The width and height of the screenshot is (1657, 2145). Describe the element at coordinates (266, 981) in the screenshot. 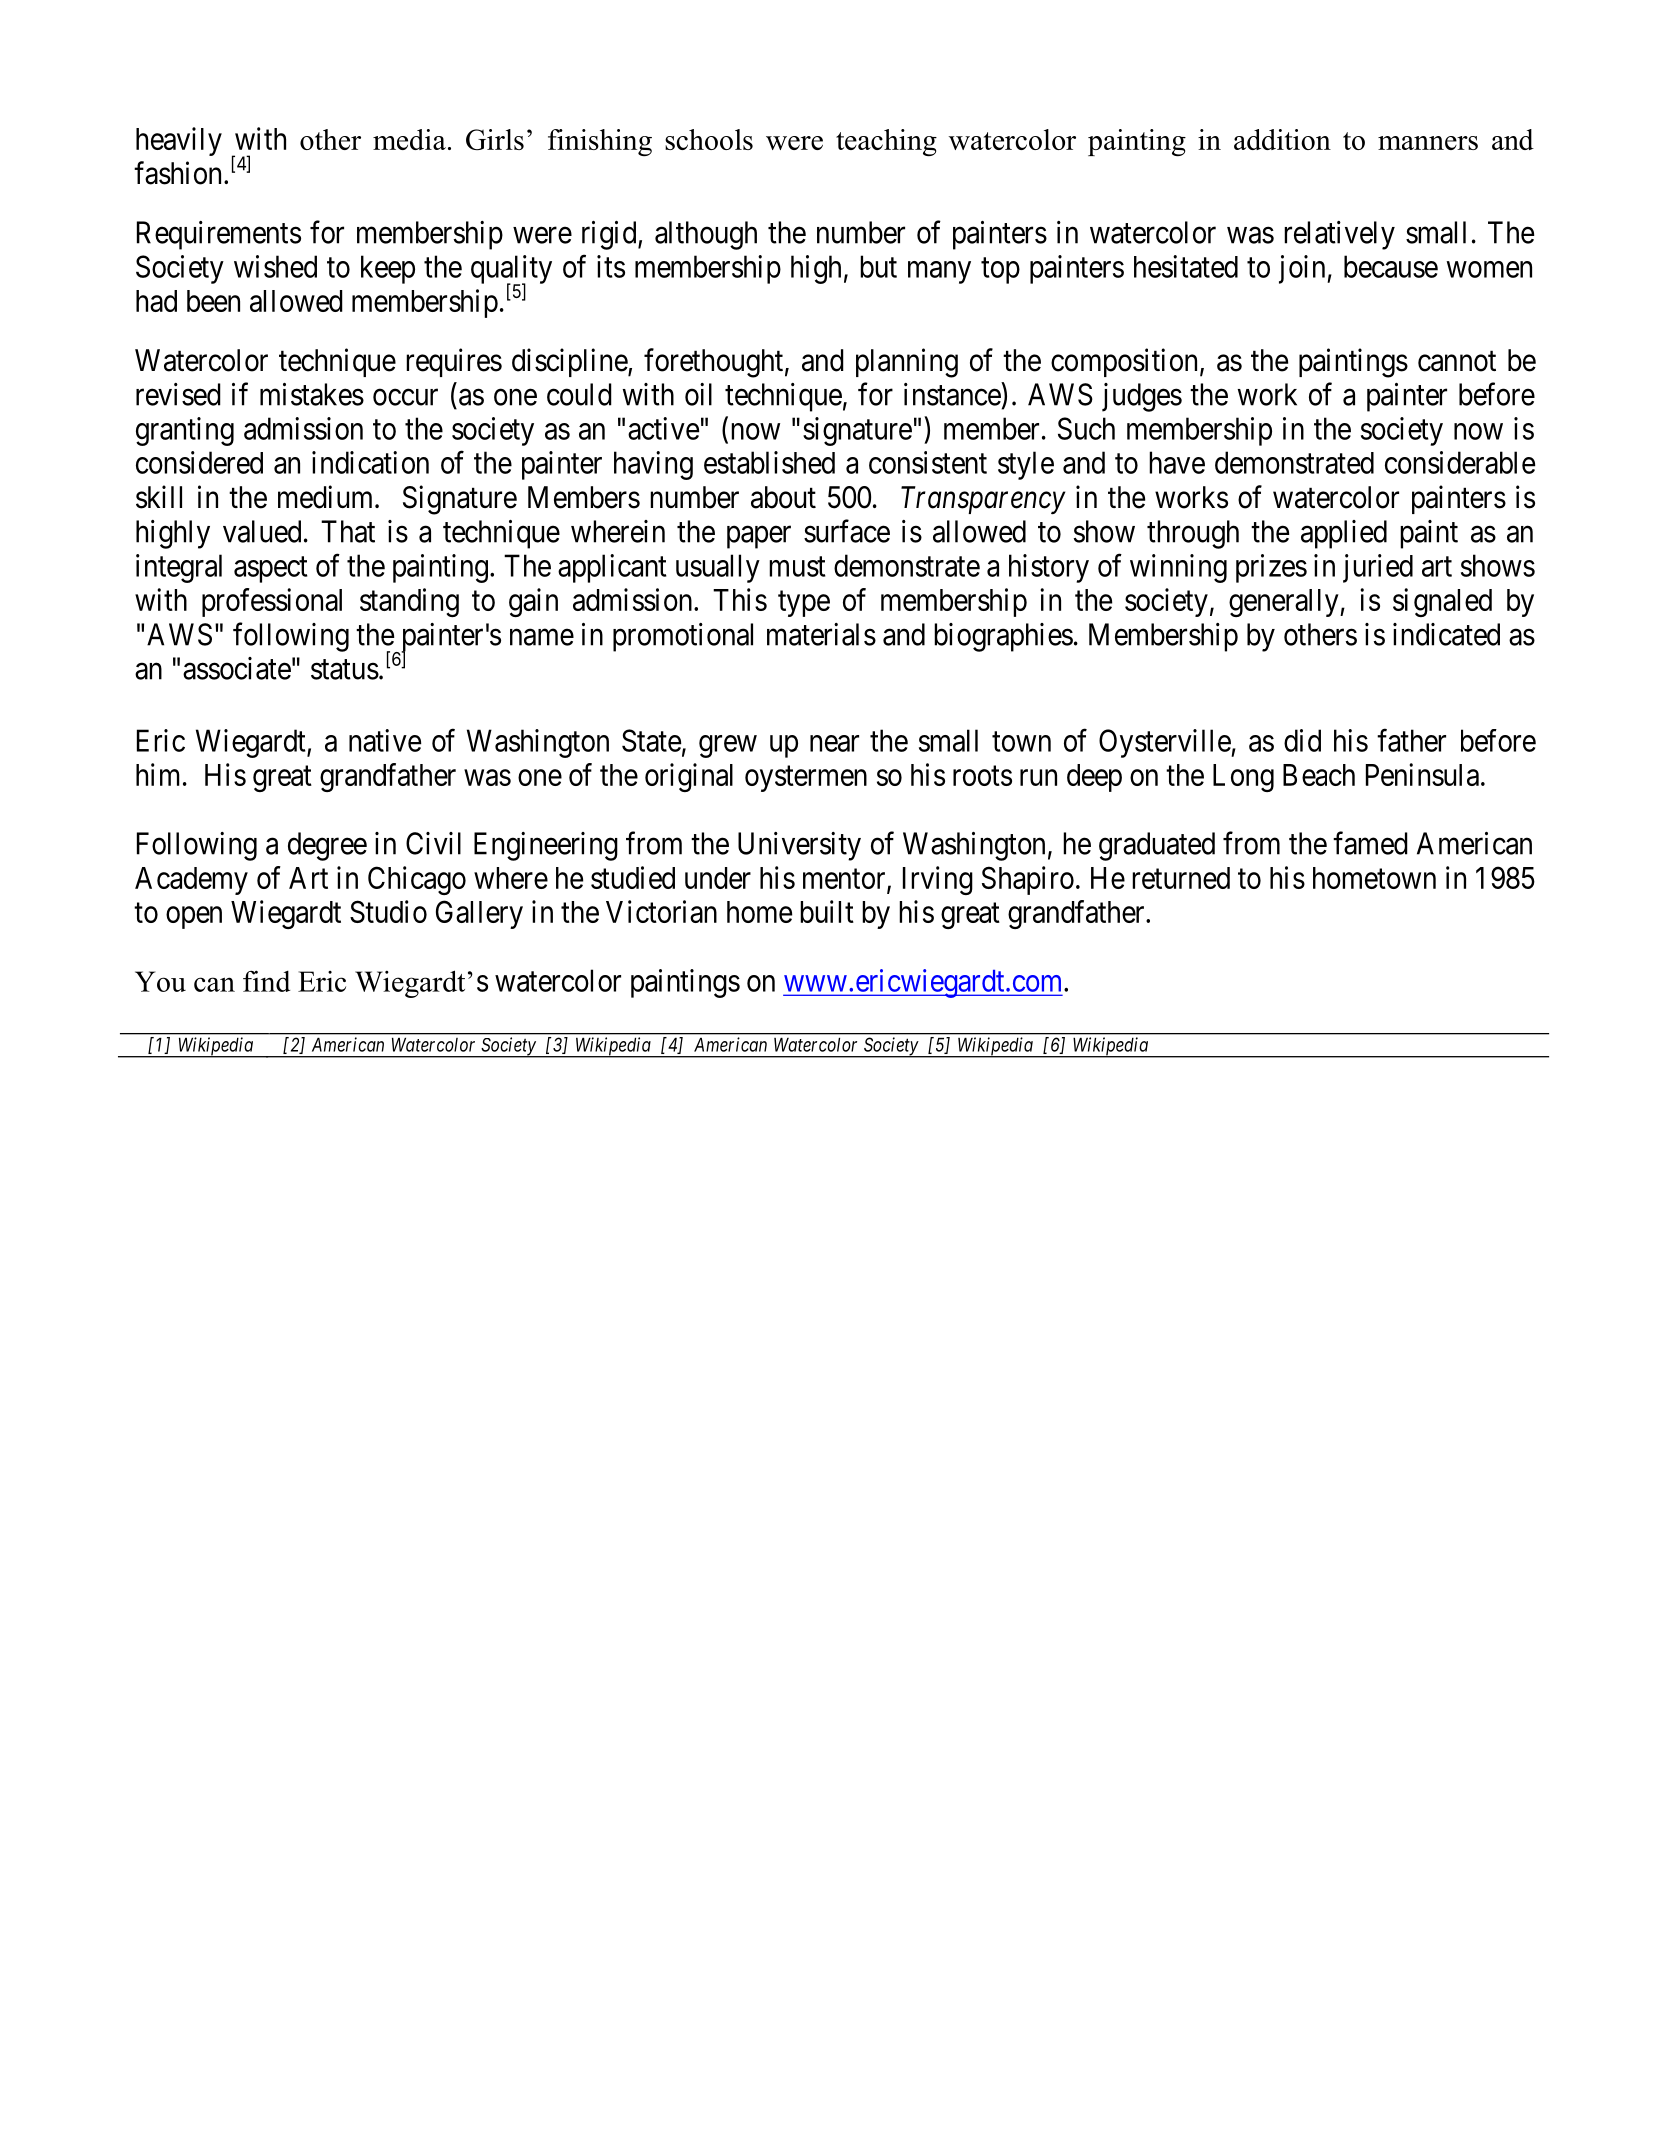

I see `find` at that location.
